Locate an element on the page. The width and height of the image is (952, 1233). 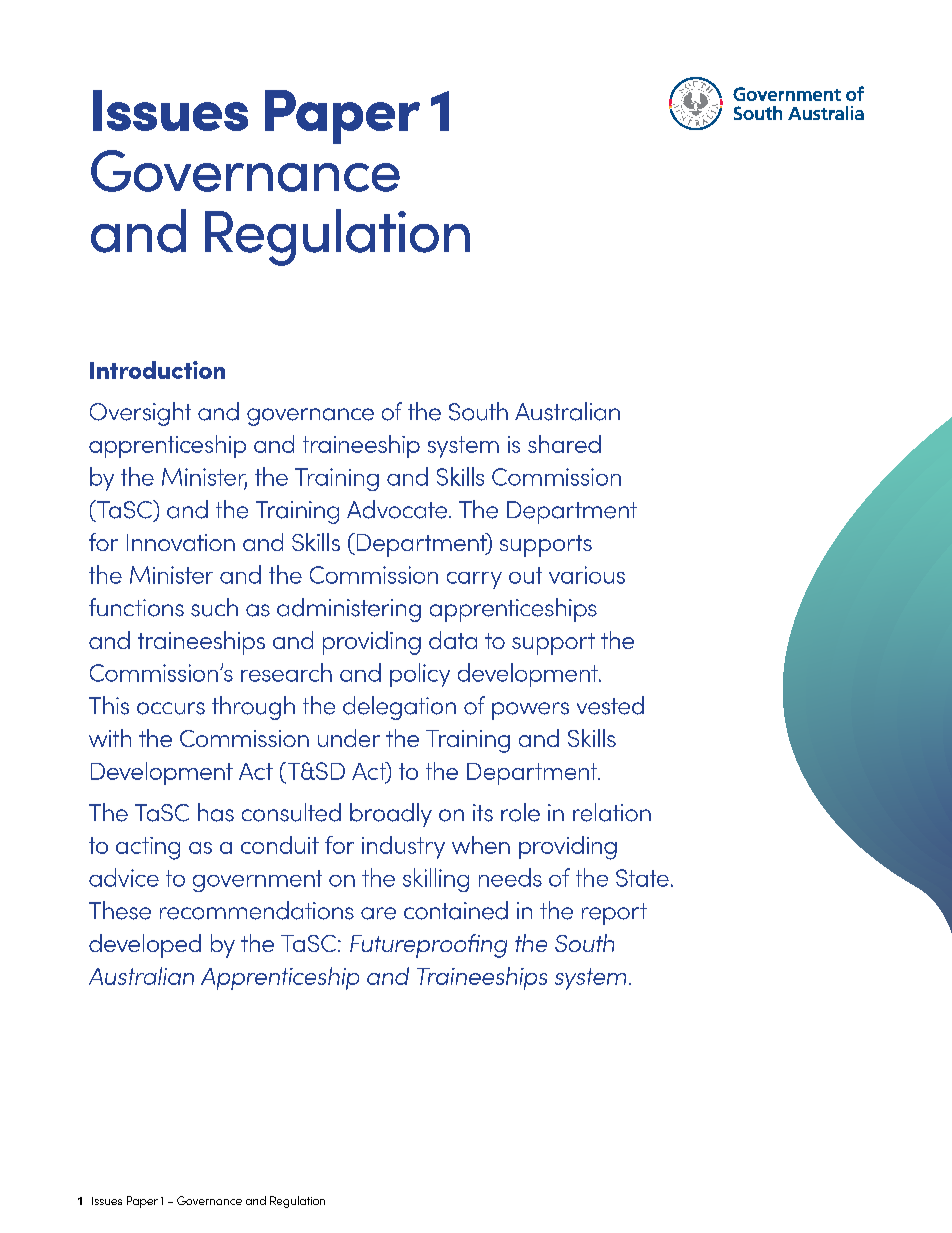
shared is located at coordinates (564, 444).
